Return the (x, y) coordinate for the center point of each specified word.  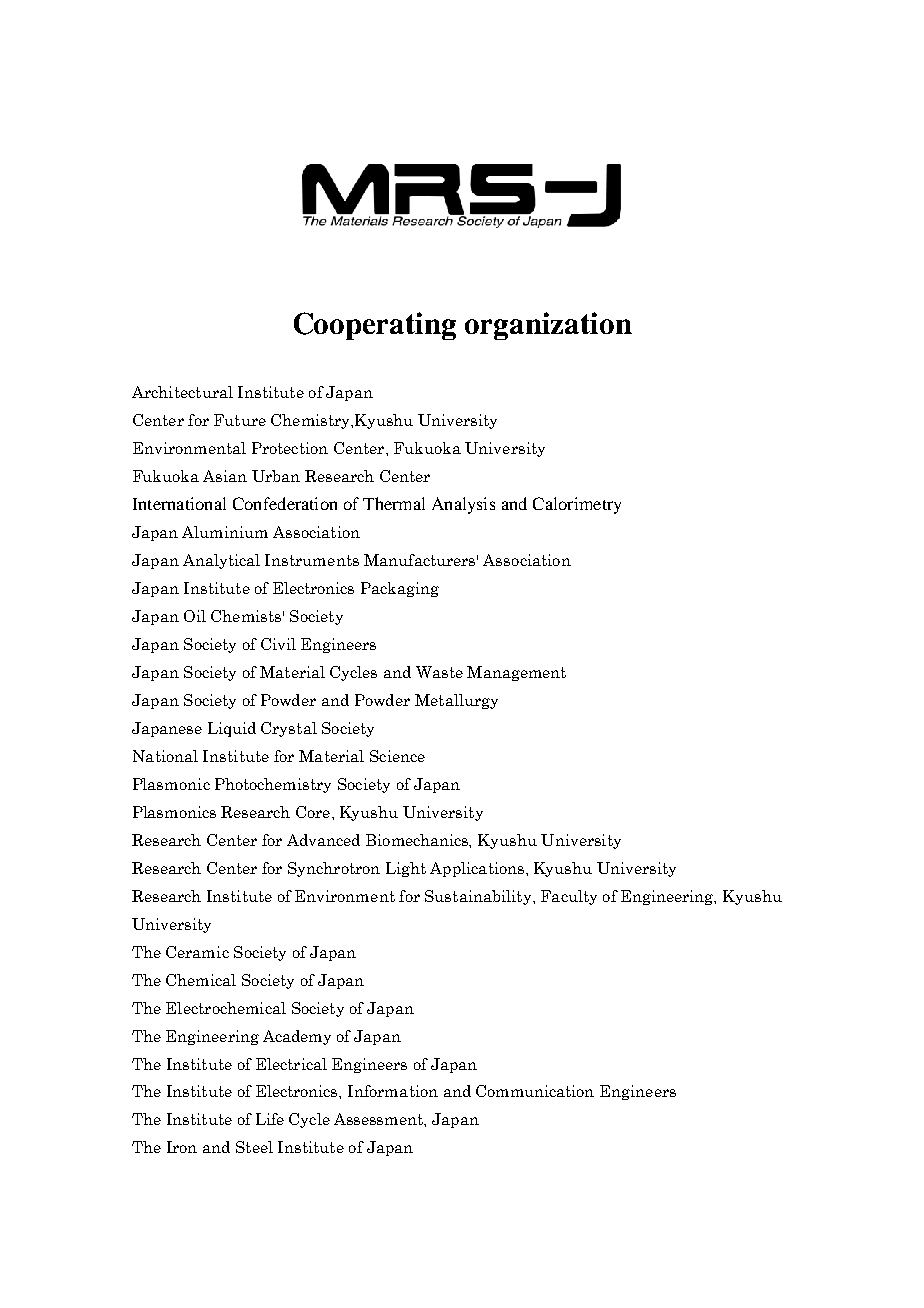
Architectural (182, 392)
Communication (535, 1091)
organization (548, 326)
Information (393, 1091)
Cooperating (375, 326)
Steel (254, 1147)
